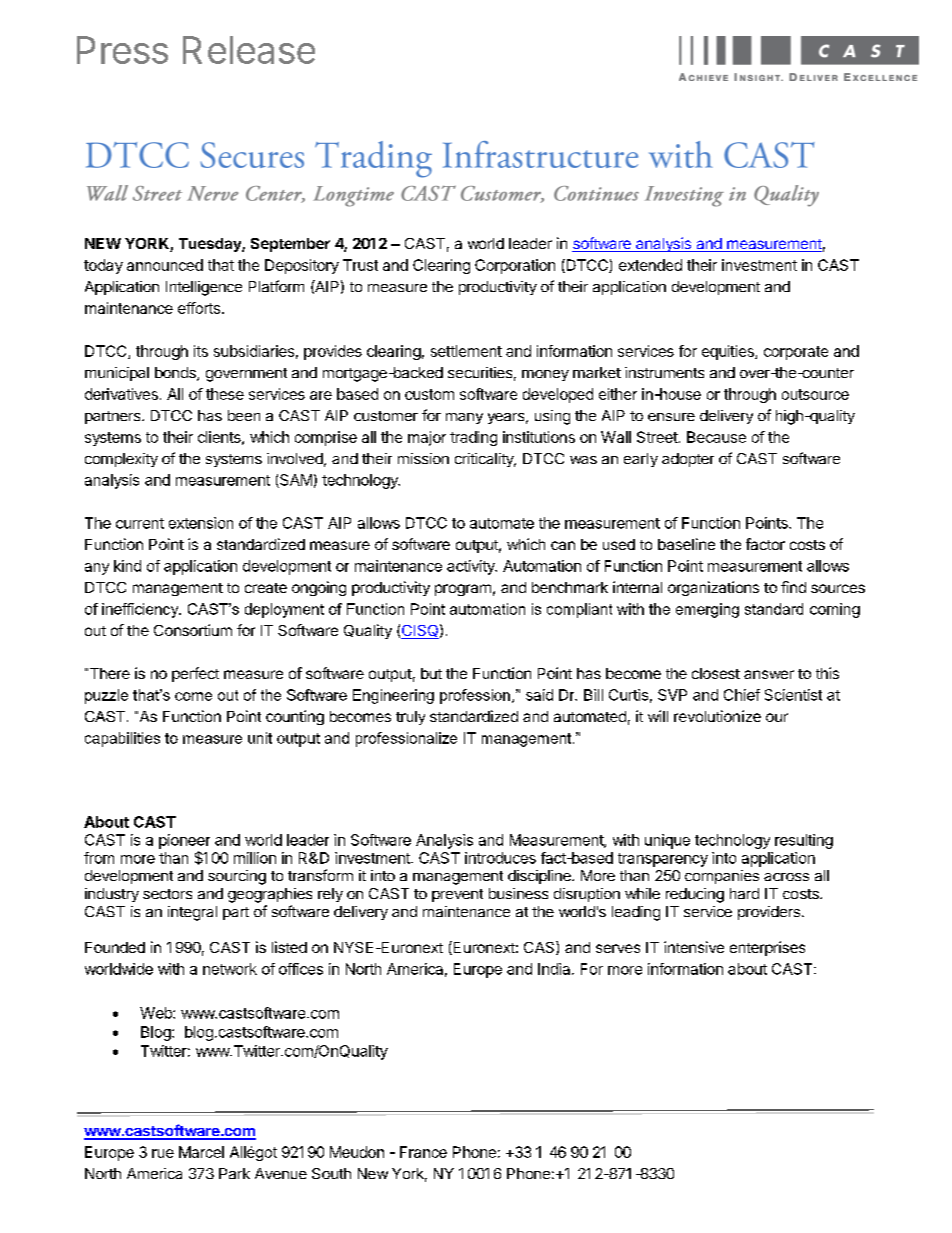 Image resolution: width=952 pixels, height=1233 pixels. I want to click on Release, so click(249, 50).
